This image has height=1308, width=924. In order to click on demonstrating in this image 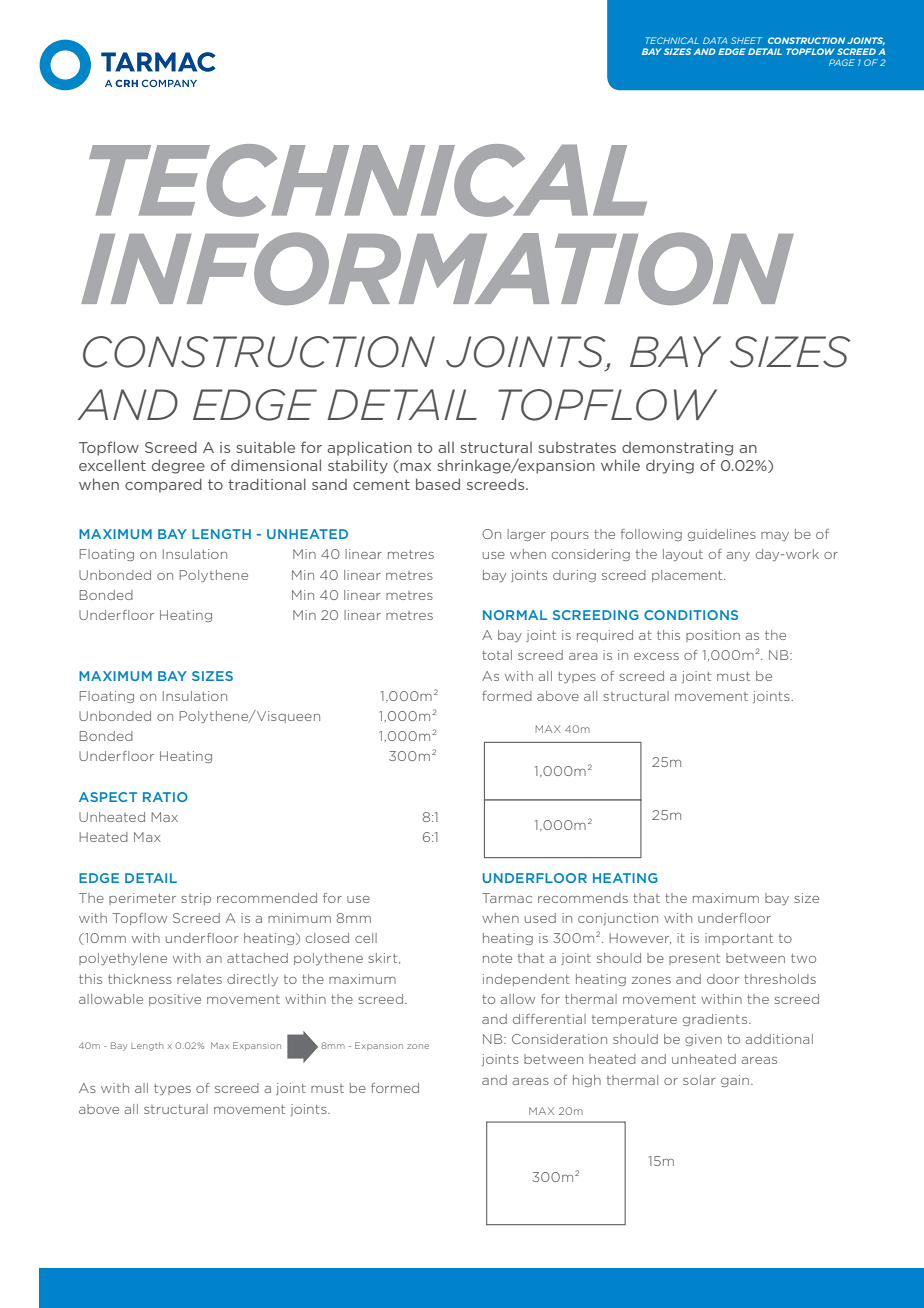, I will do `click(677, 449)`.
